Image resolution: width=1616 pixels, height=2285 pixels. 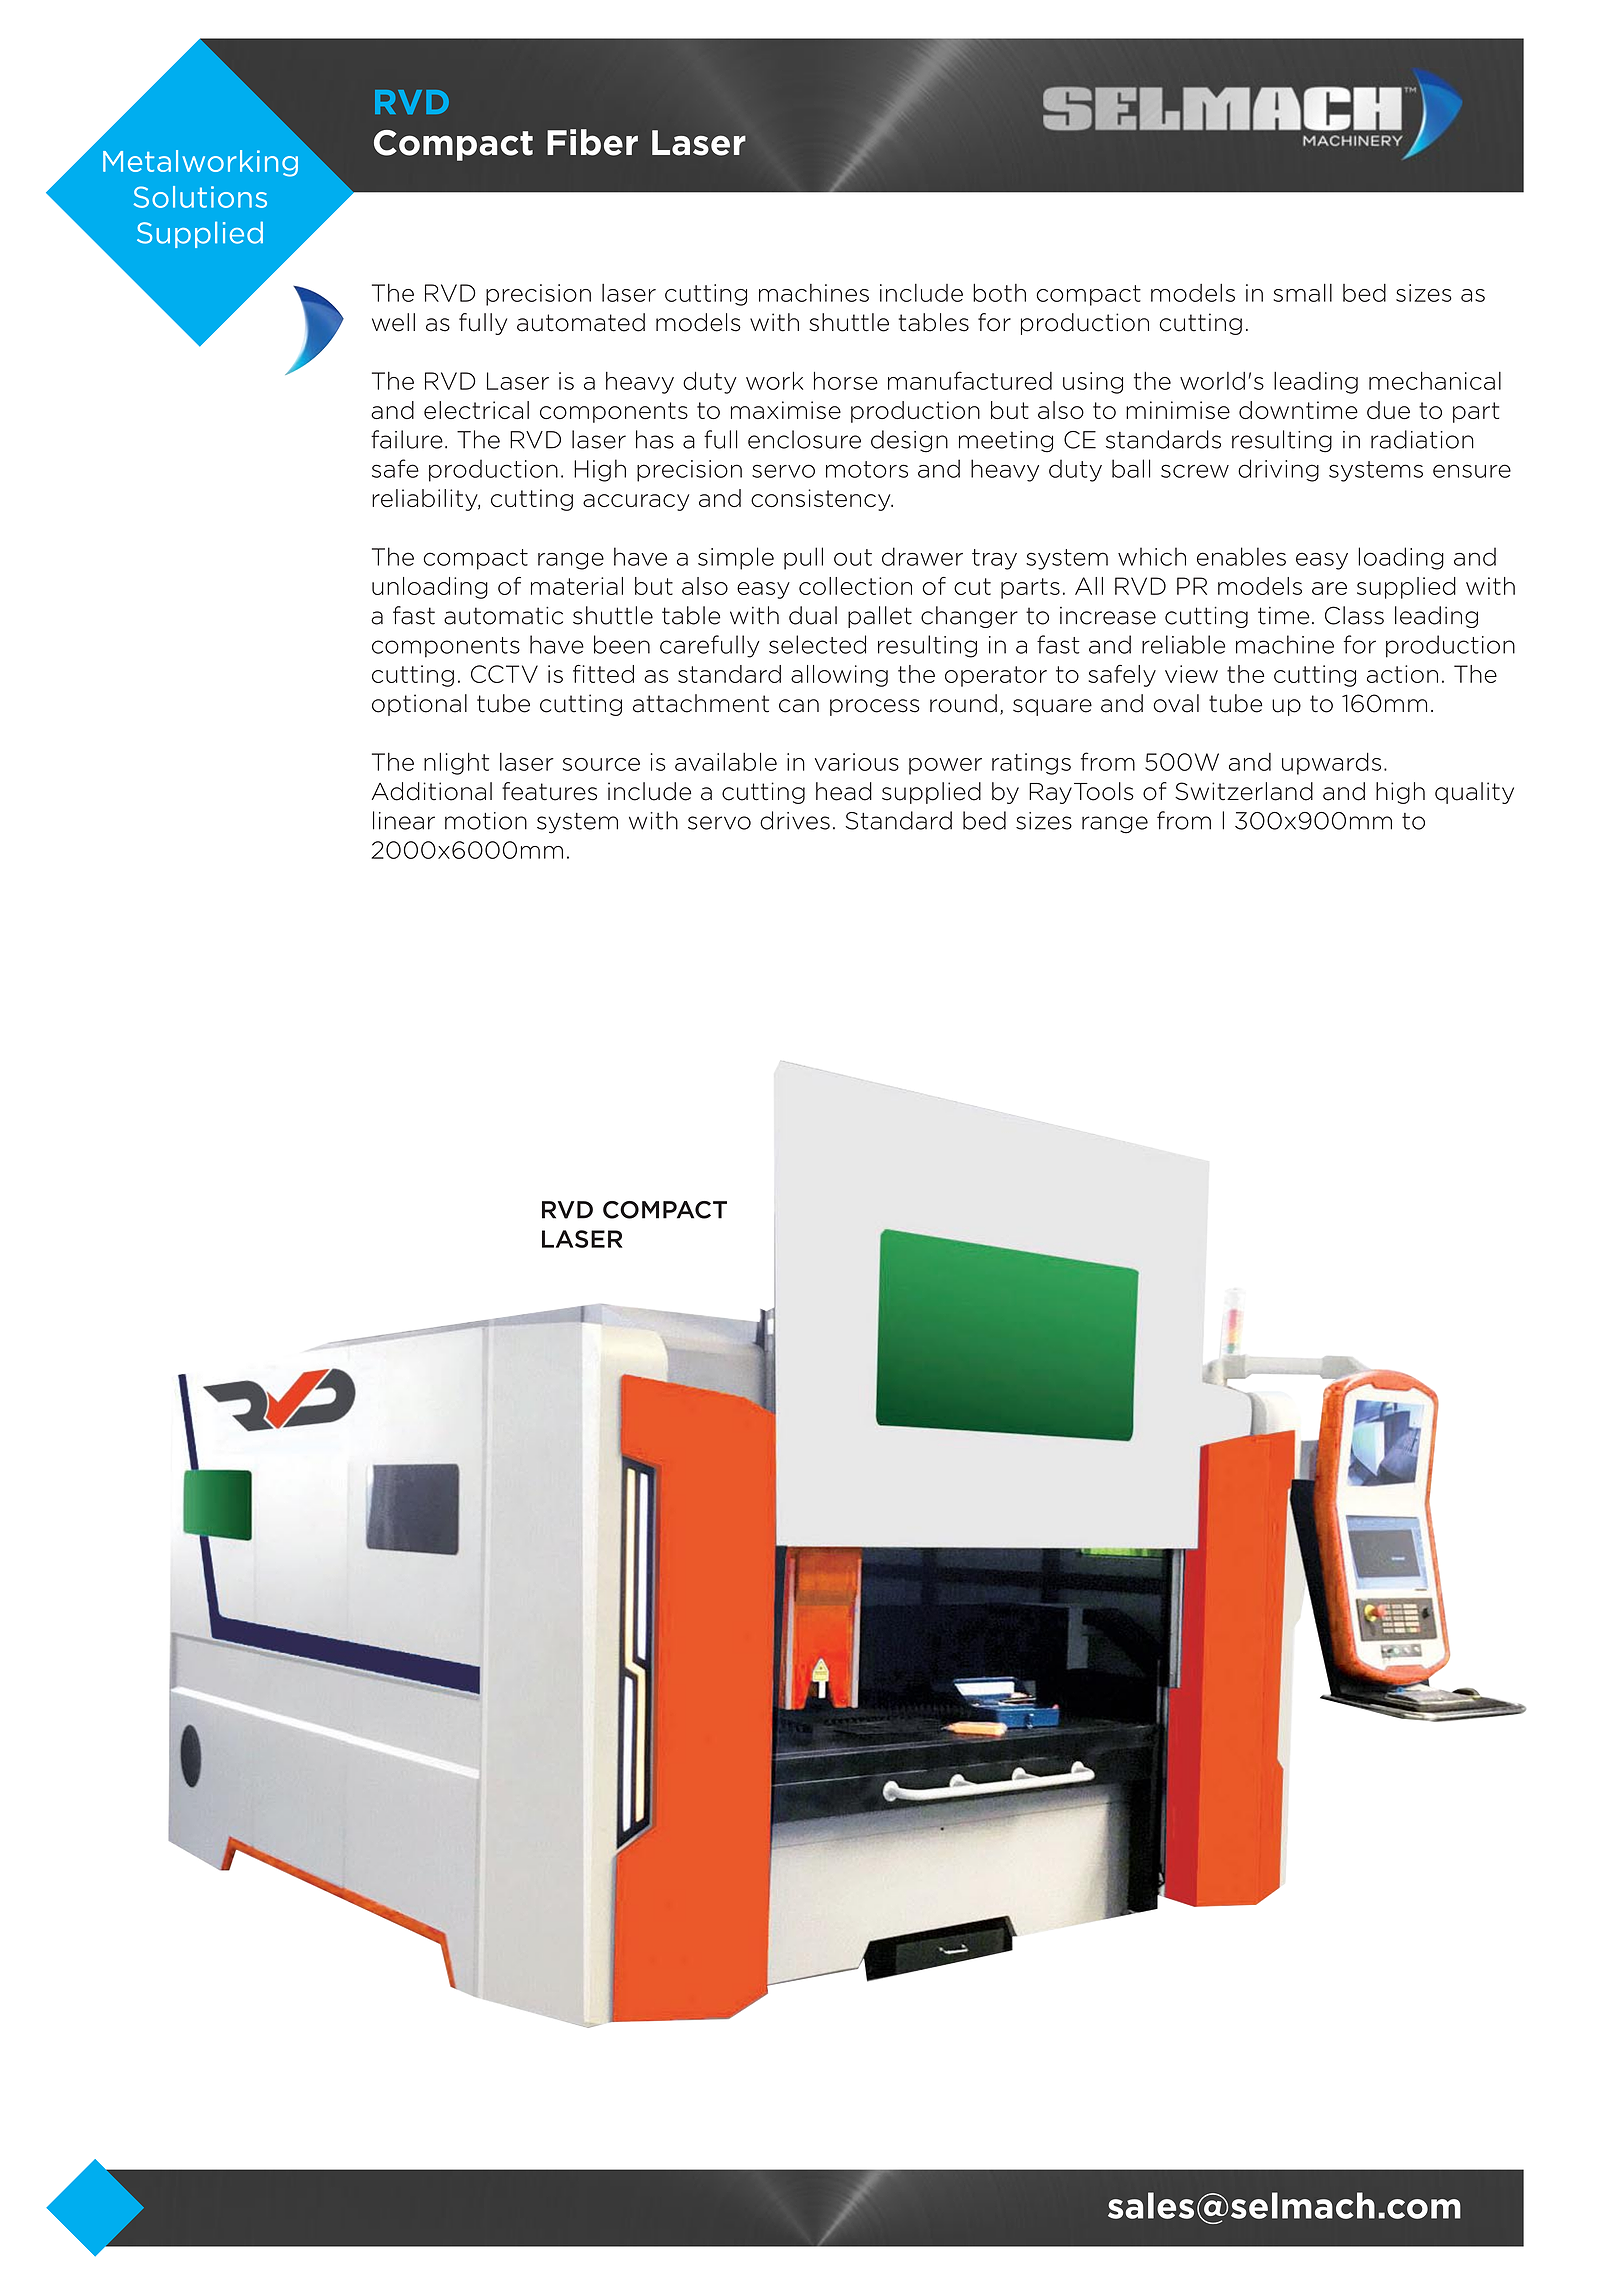 I want to click on Fiber, so click(x=592, y=142).
